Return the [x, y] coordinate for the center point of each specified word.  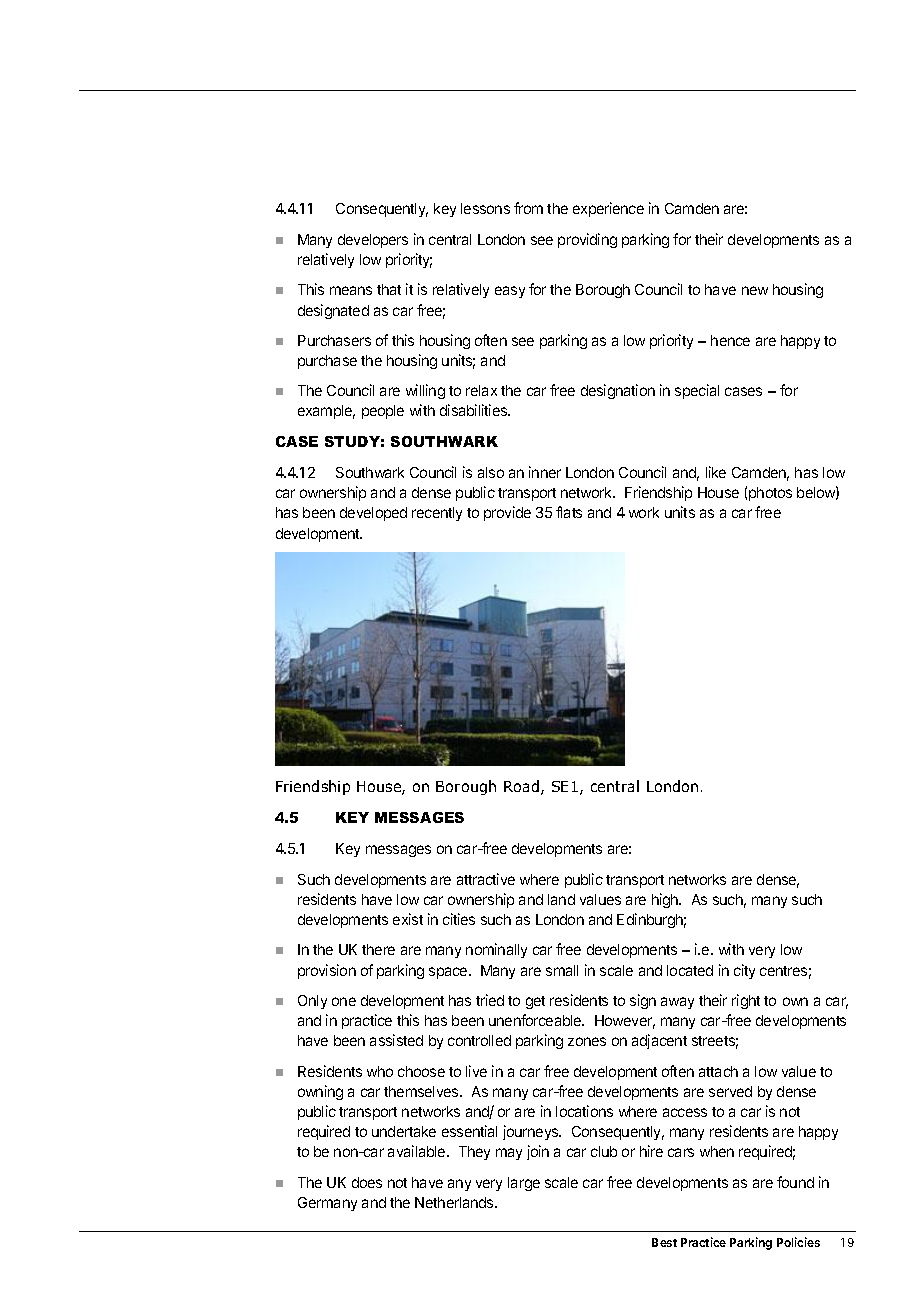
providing [587, 240]
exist [408, 919]
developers [373, 241]
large [524, 1184]
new [755, 290]
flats [569, 512]
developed [373, 514]
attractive [486, 879]
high [666, 900]
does [367, 1182]
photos [770, 494]
